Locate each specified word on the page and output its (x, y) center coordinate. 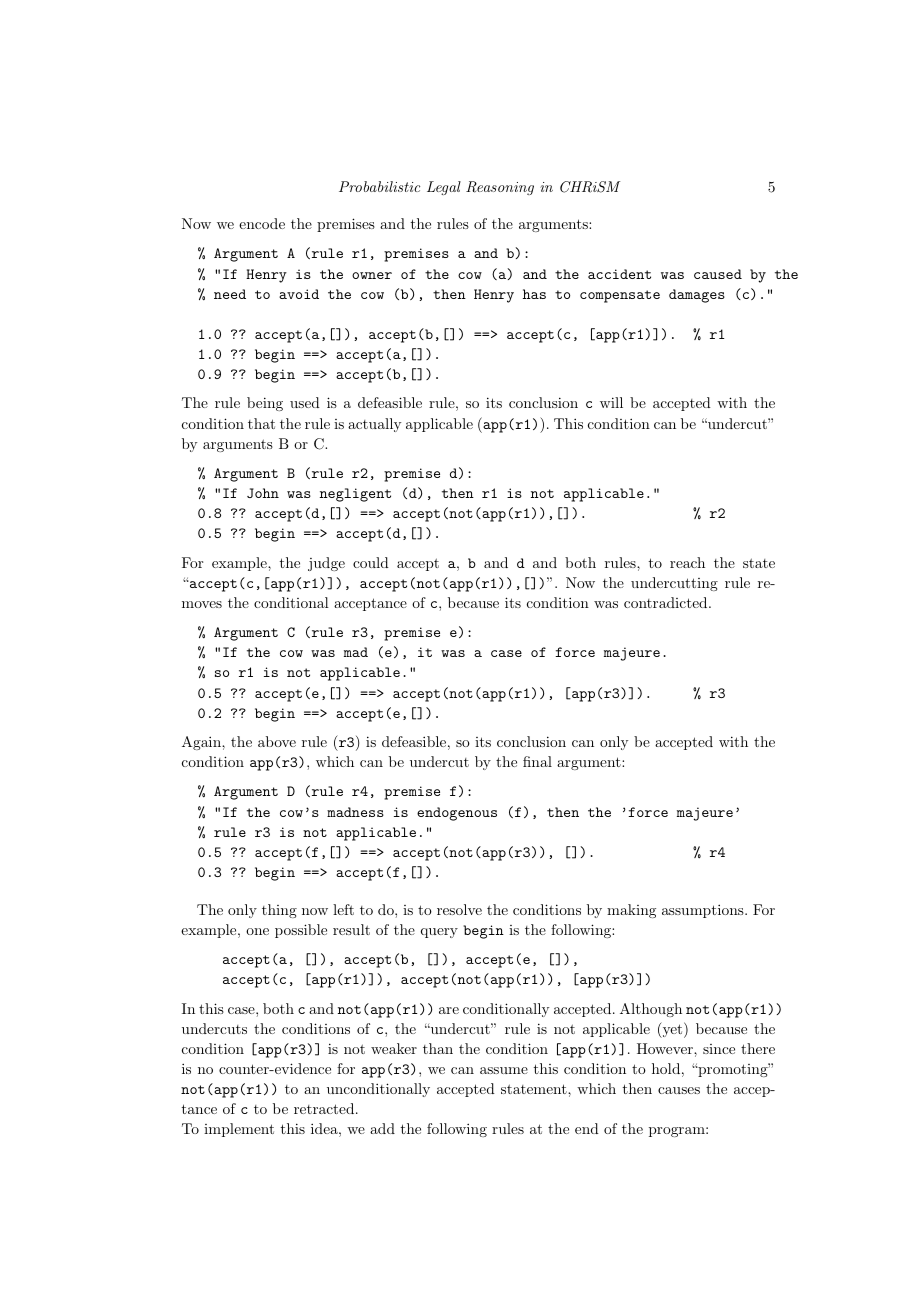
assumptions (704, 911)
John (263, 493)
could (371, 562)
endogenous (457, 814)
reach (687, 562)
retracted (325, 1108)
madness (355, 812)
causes (679, 1090)
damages (697, 296)
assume (504, 1070)
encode (262, 223)
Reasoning (500, 188)
